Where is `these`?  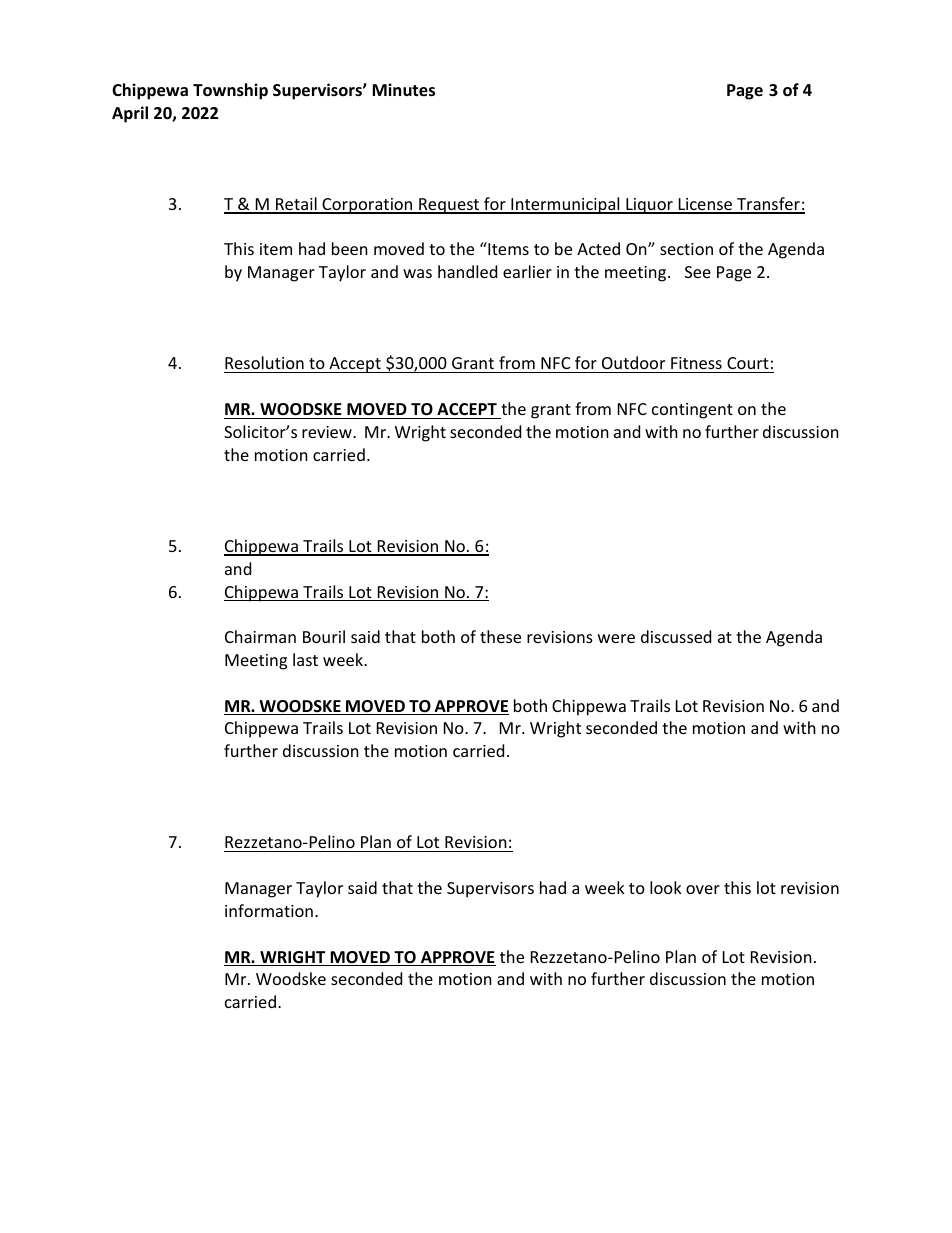 these is located at coordinates (500, 636).
